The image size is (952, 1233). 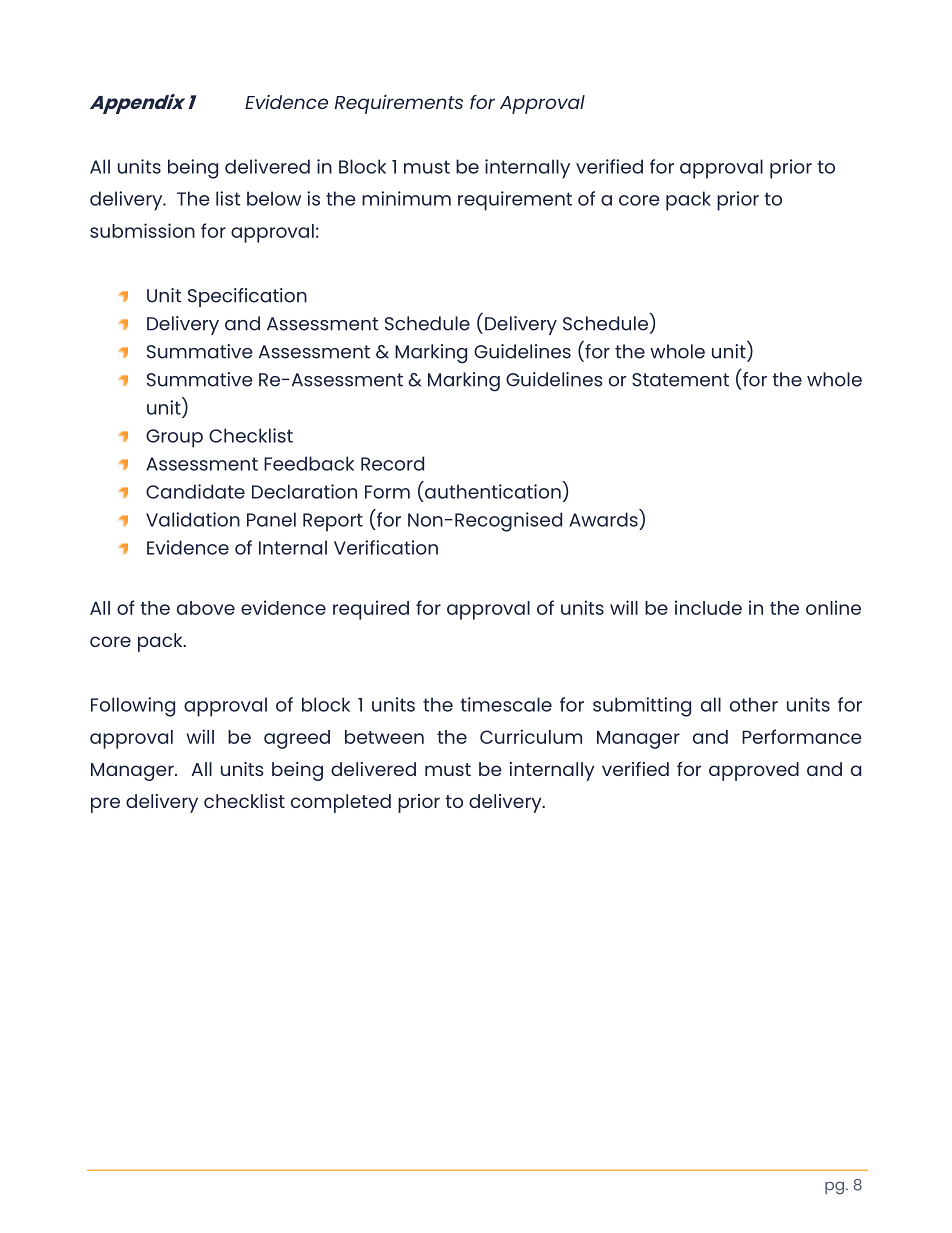 What do you see at coordinates (680, 380) in the image?
I see `Statement` at bounding box center [680, 380].
